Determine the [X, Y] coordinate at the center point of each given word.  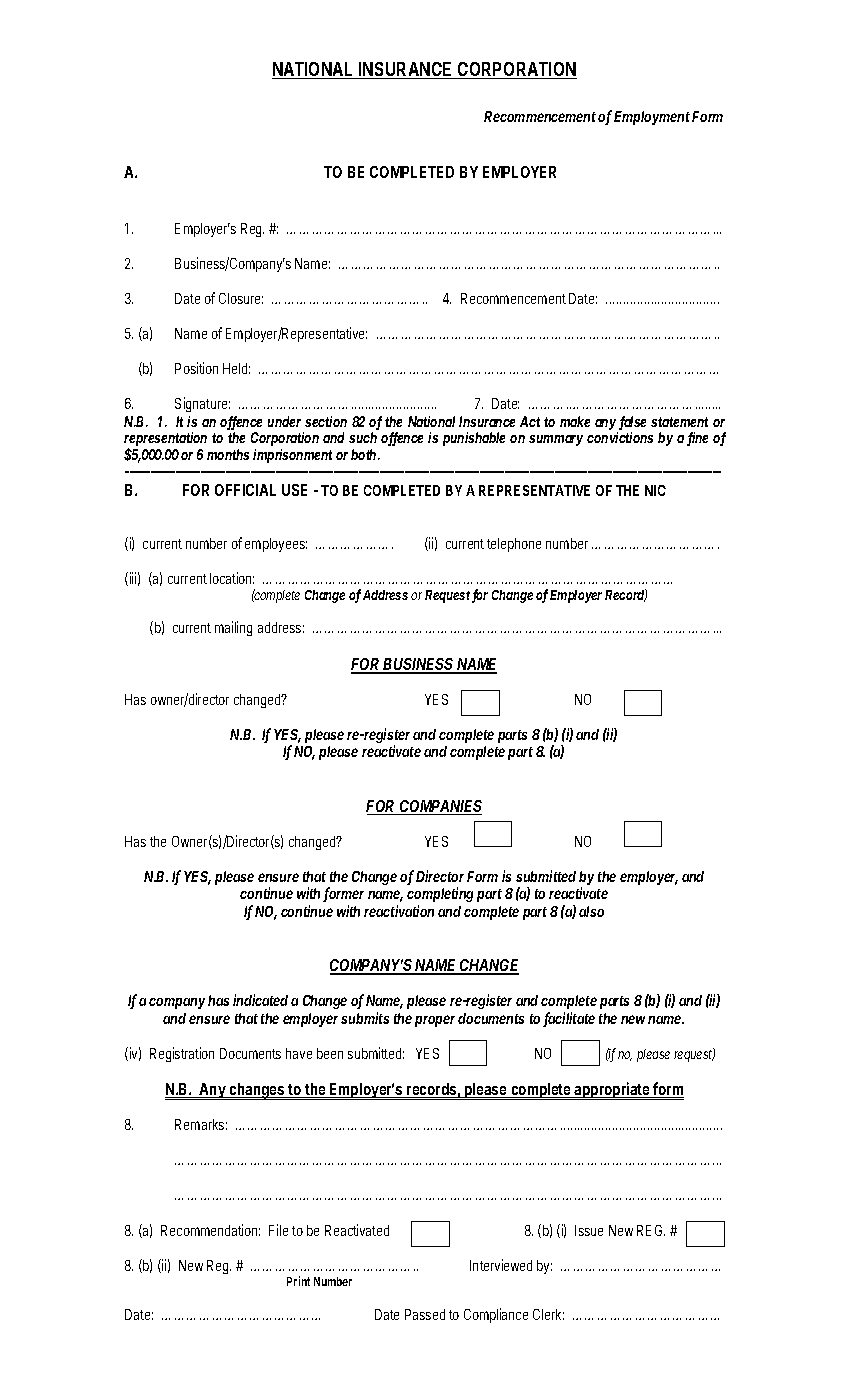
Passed [425, 1314]
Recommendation [210, 1230]
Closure [241, 298]
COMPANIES [440, 807]
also [591, 911]
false [632, 423]
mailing [233, 628]
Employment [653, 118]
